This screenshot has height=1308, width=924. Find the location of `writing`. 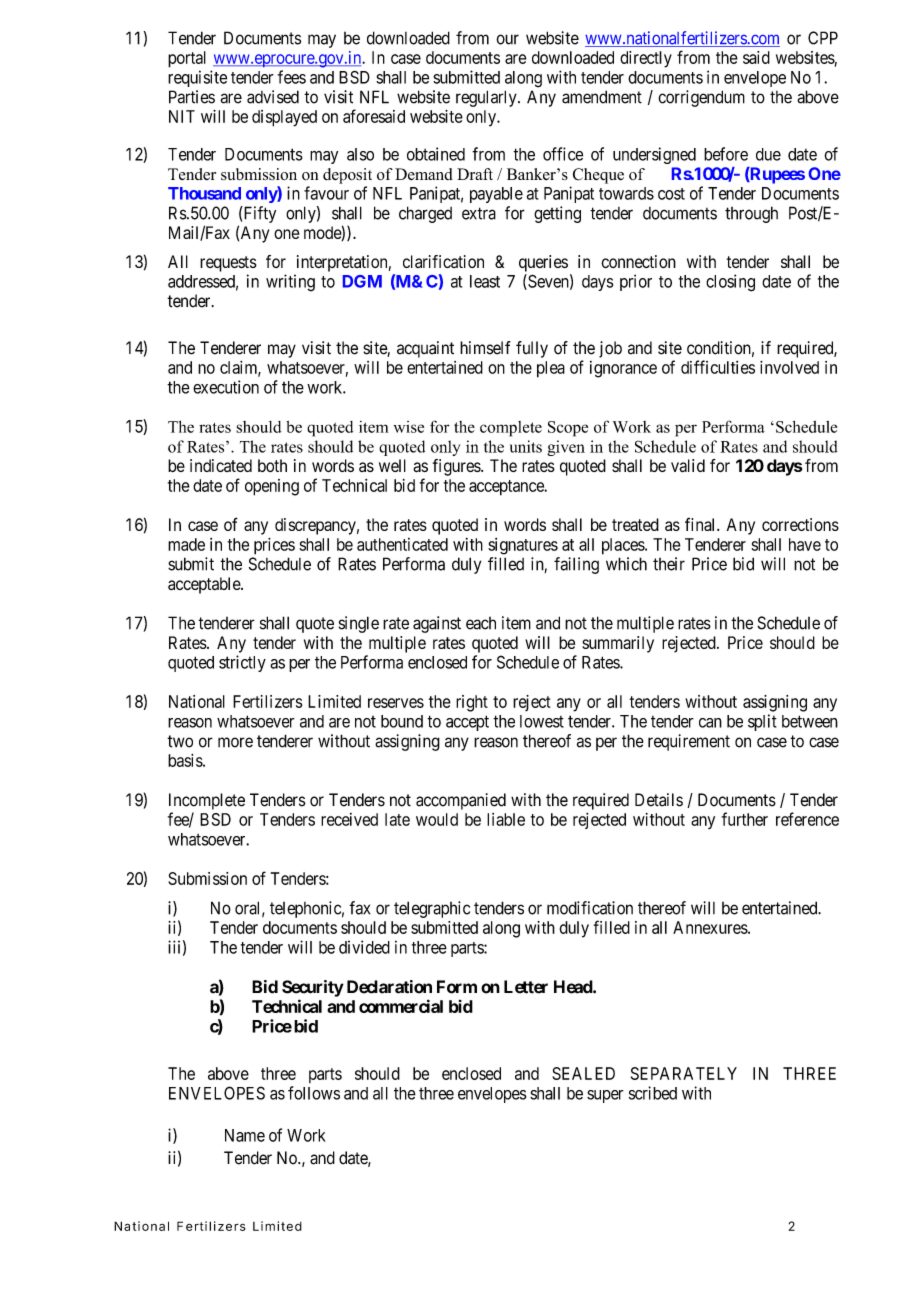

writing is located at coordinates (290, 283).
